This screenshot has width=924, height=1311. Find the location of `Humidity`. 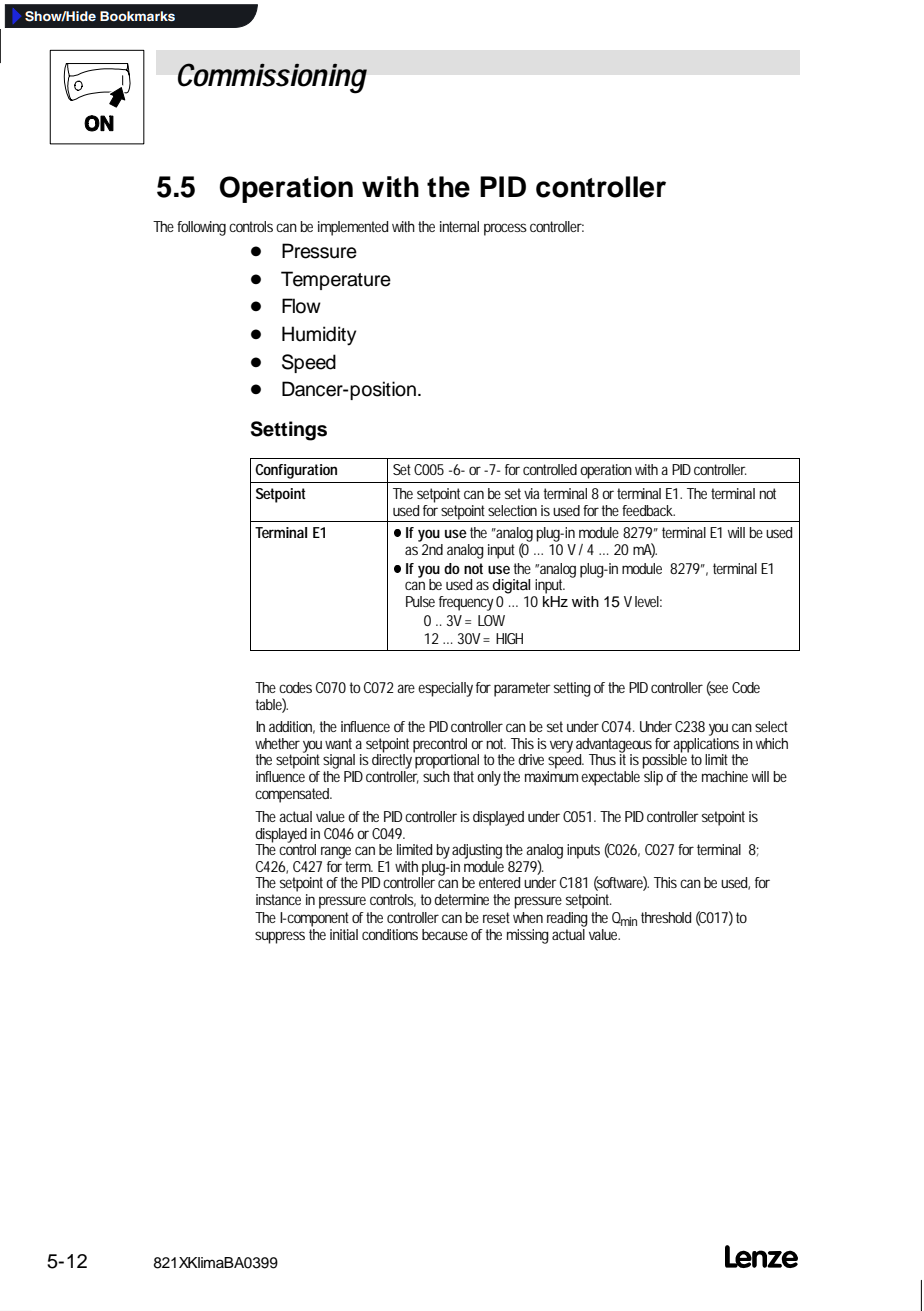

Humidity is located at coordinates (319, 336).
